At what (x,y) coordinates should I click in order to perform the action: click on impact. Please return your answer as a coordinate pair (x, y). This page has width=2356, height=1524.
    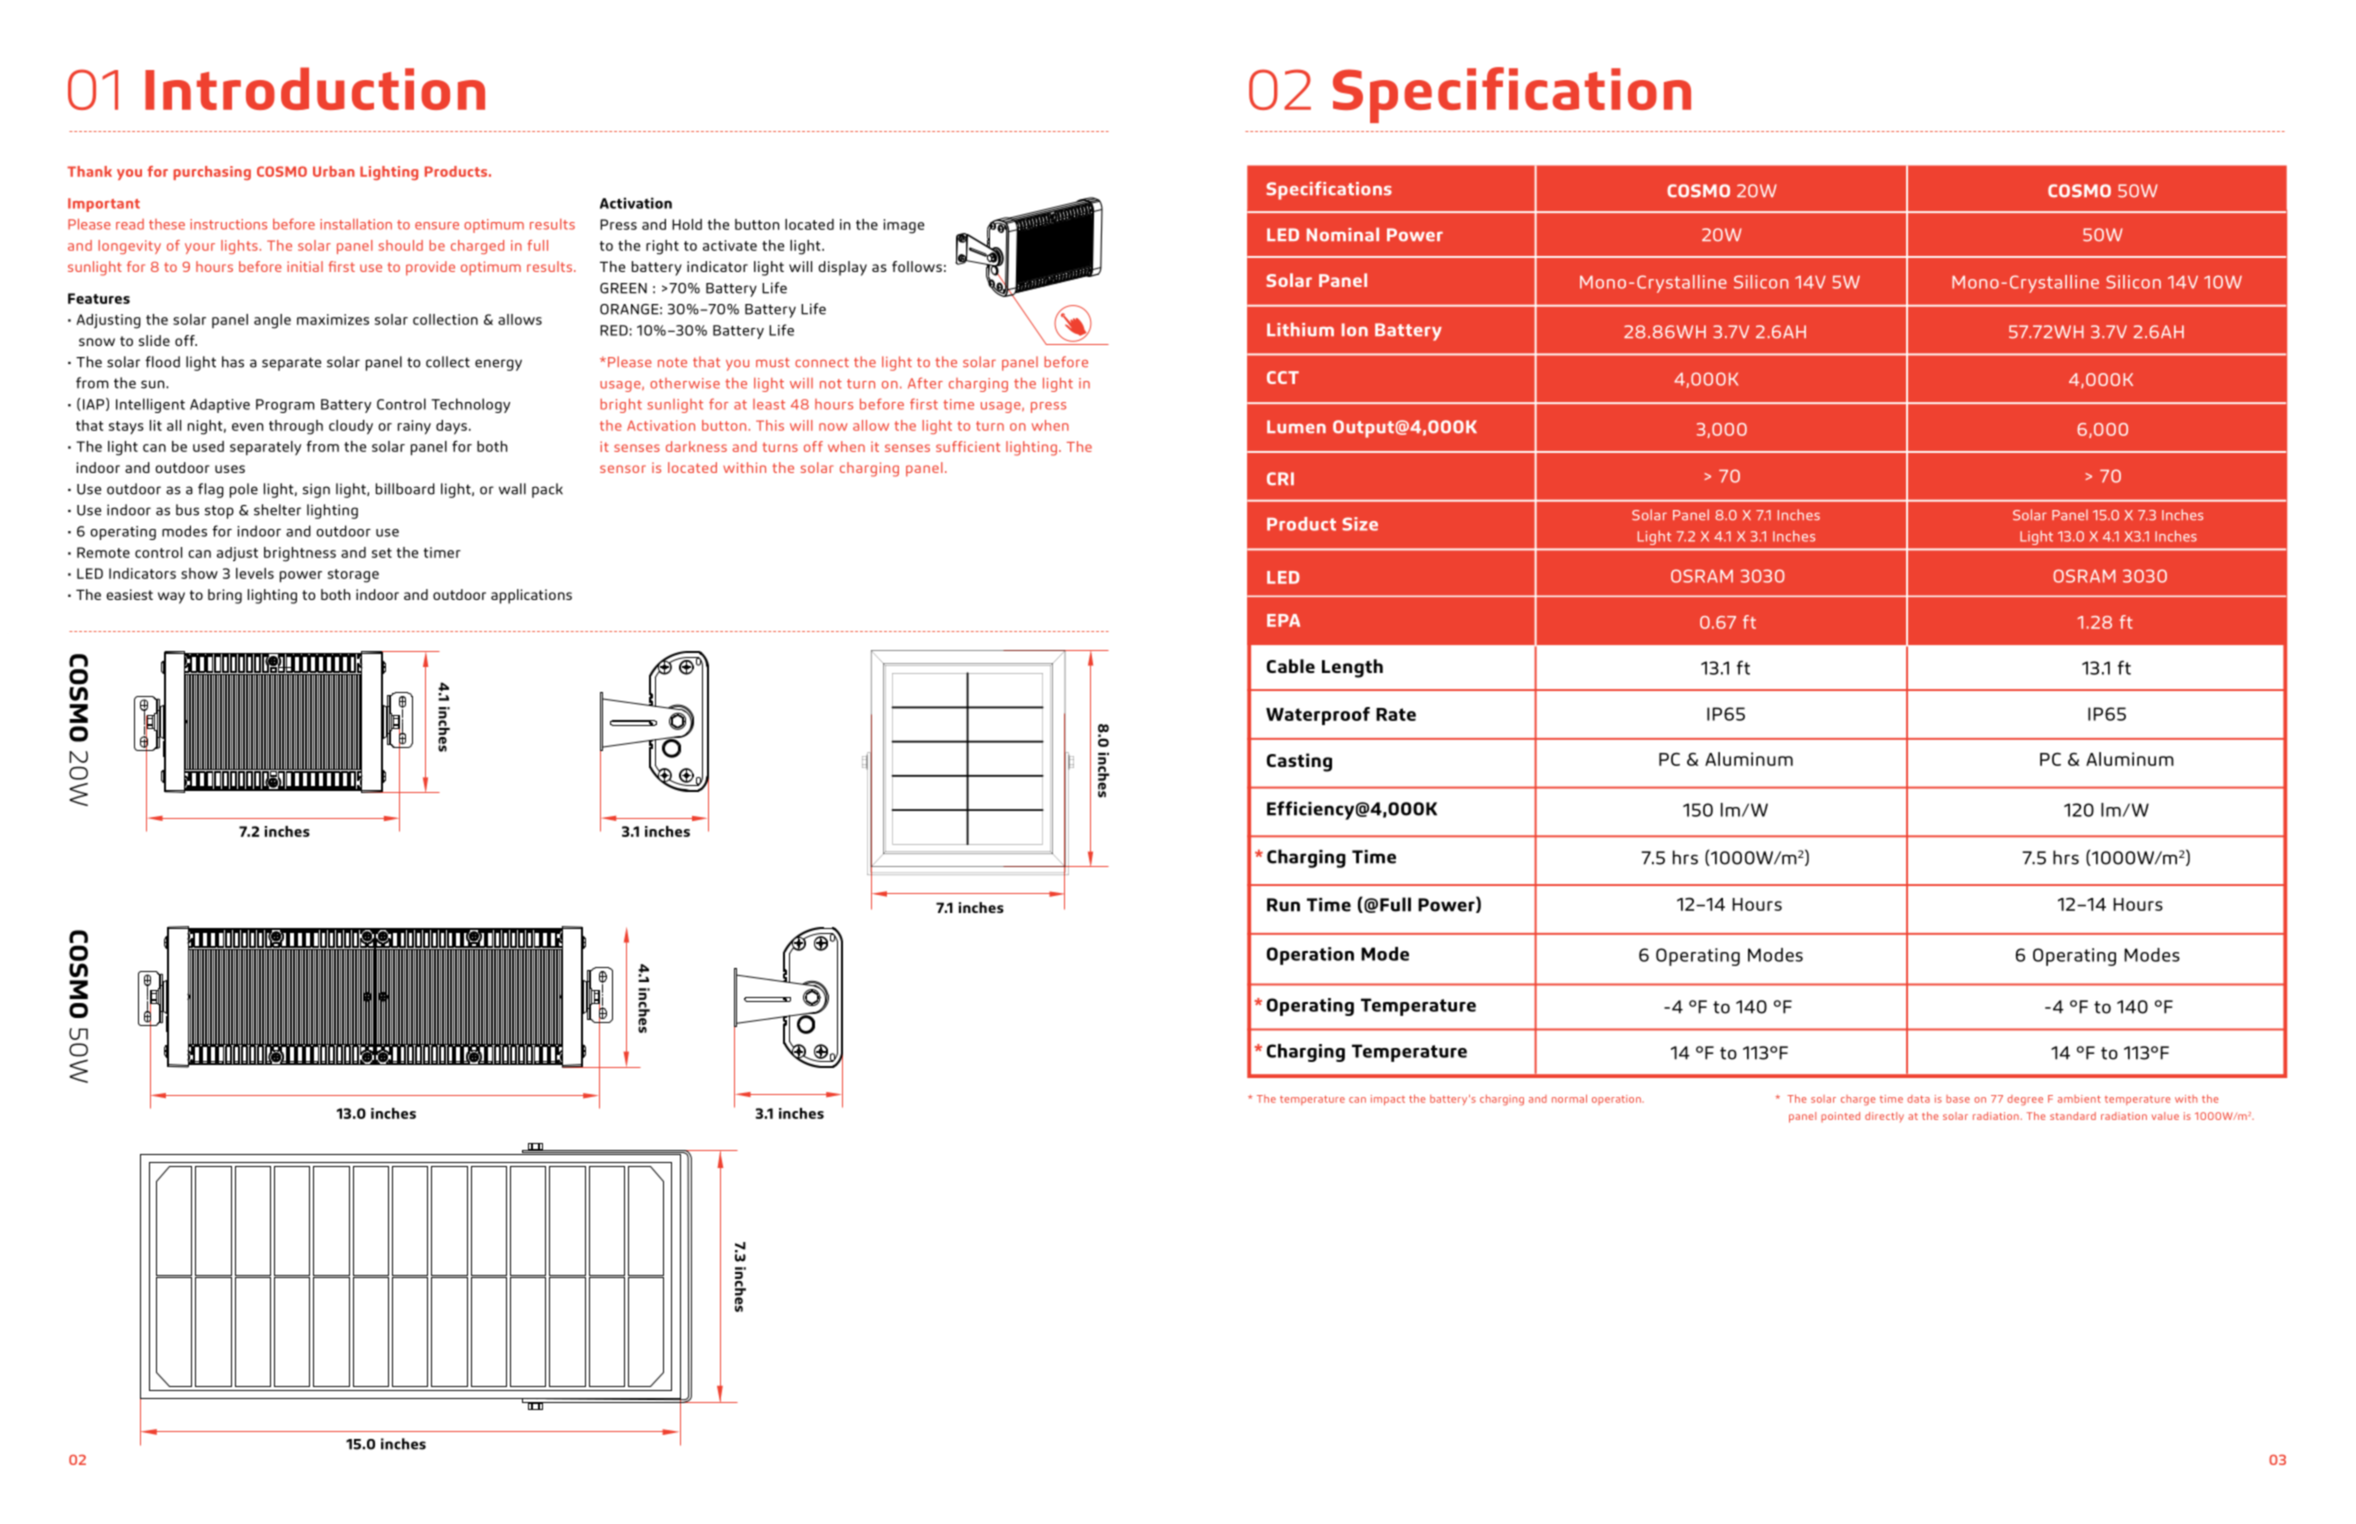
    Looking at the image, I should click on (1388, 1100).
